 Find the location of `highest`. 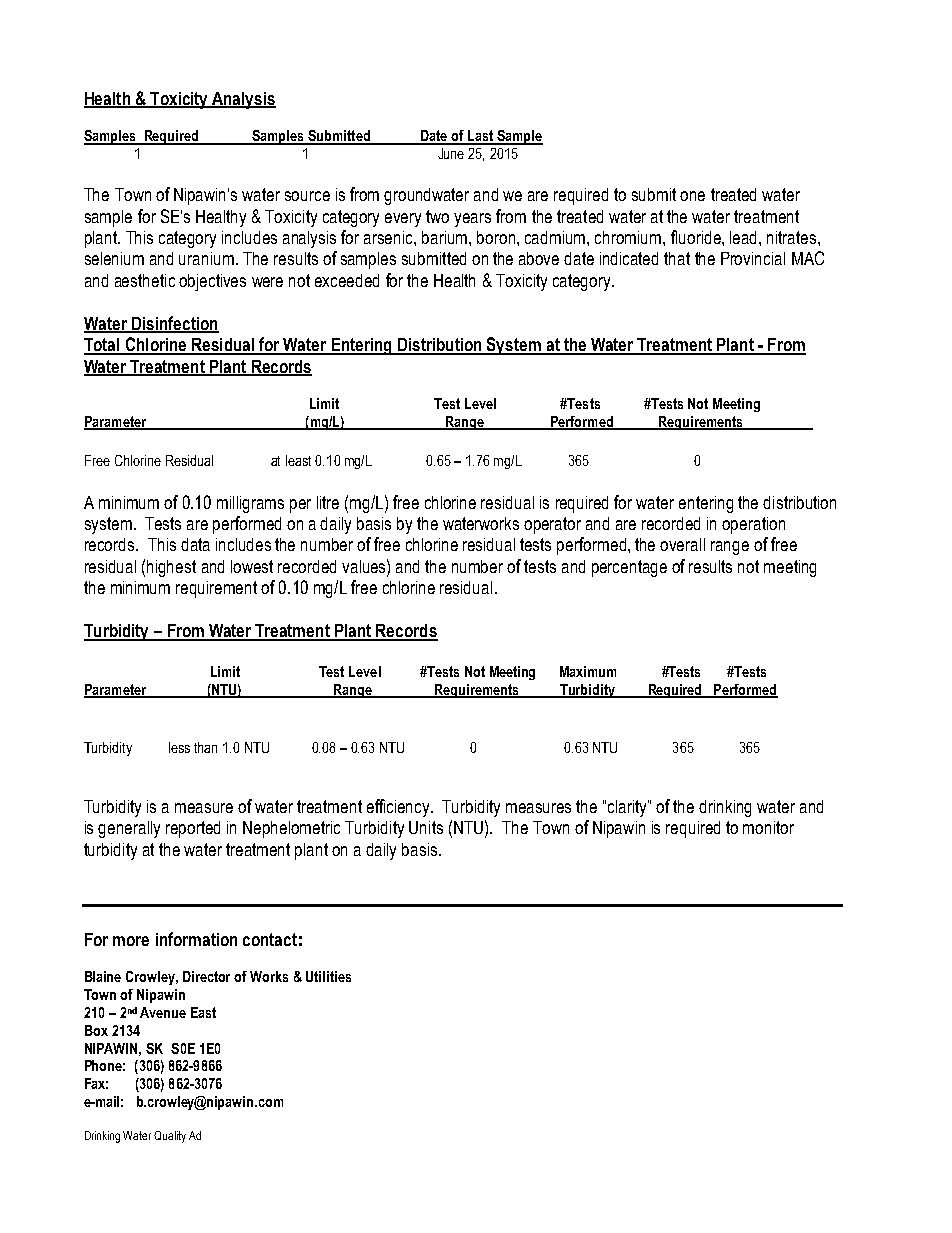

highest is located at coordinates (171, 568).
